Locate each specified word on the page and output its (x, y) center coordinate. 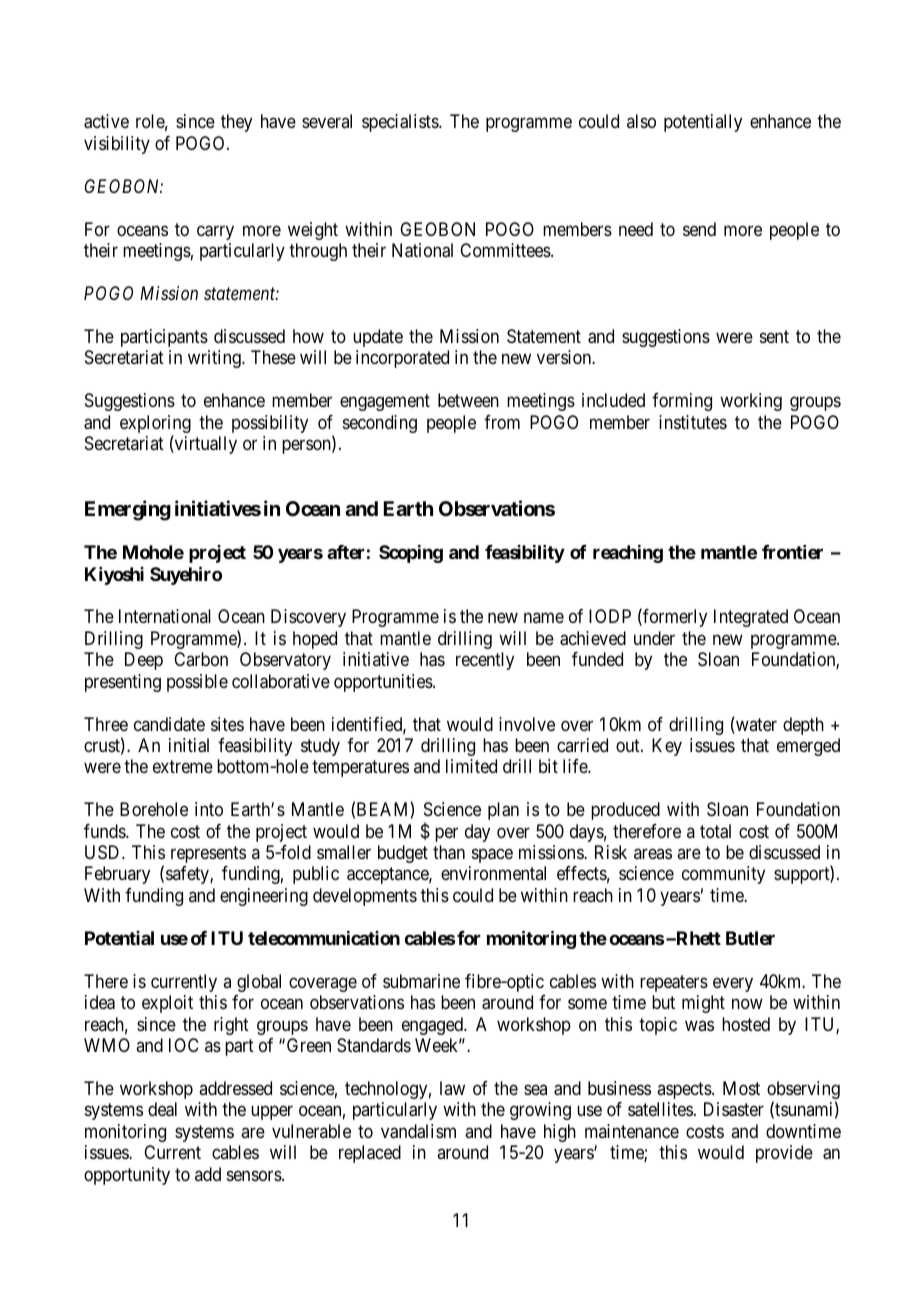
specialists (401, 123)
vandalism (418, 1131)
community (723, 875)
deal (162, 1109)
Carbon (201, 659)
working (751, 402)
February (117, 875)
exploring (155, 425)
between (468, 400)
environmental (493, 873)
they (236, 123)
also (641, 121)
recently (485, 661)
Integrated (751, 618)
